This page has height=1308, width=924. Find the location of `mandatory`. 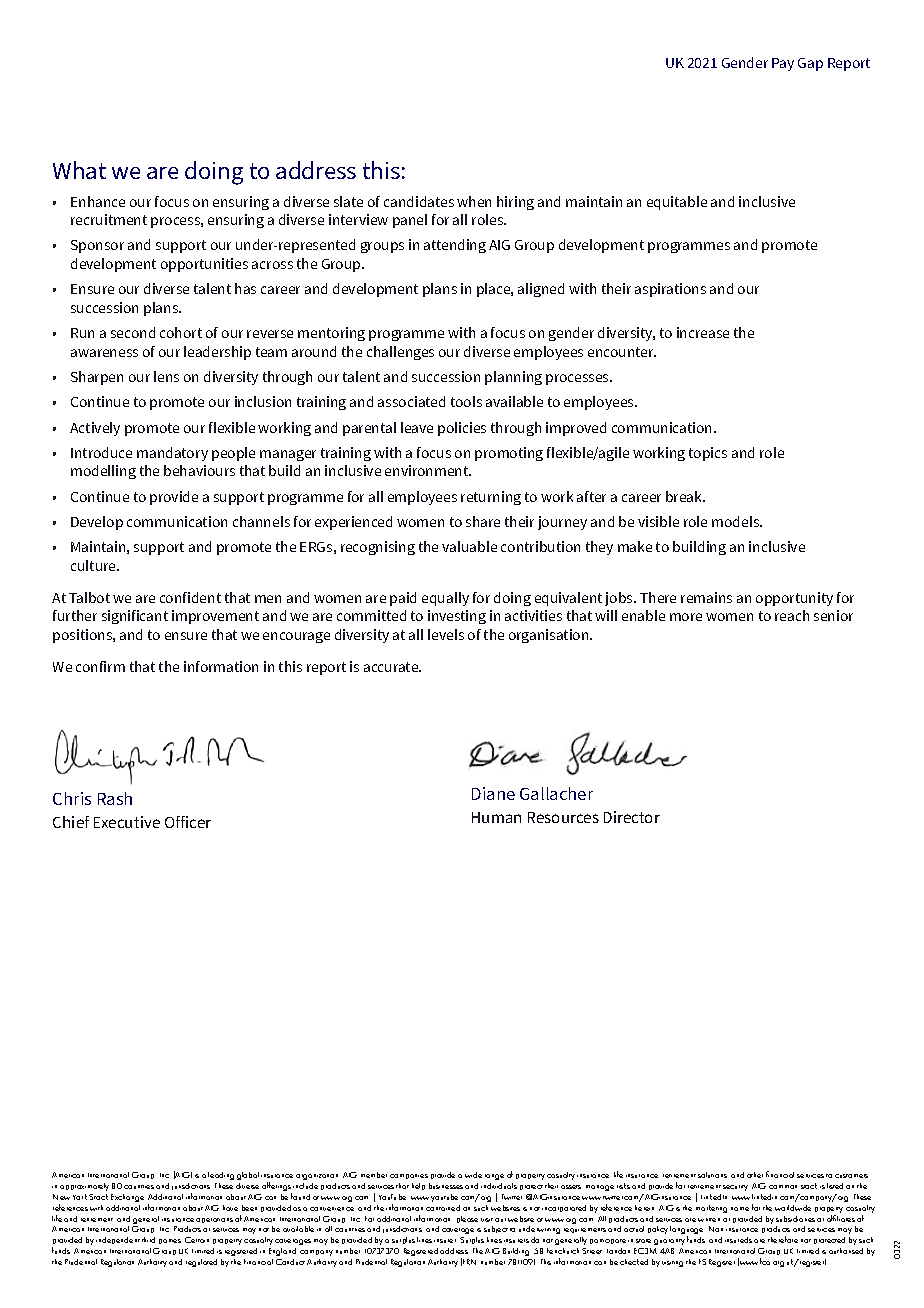

mandatory is located at coordinates (172, 454).
